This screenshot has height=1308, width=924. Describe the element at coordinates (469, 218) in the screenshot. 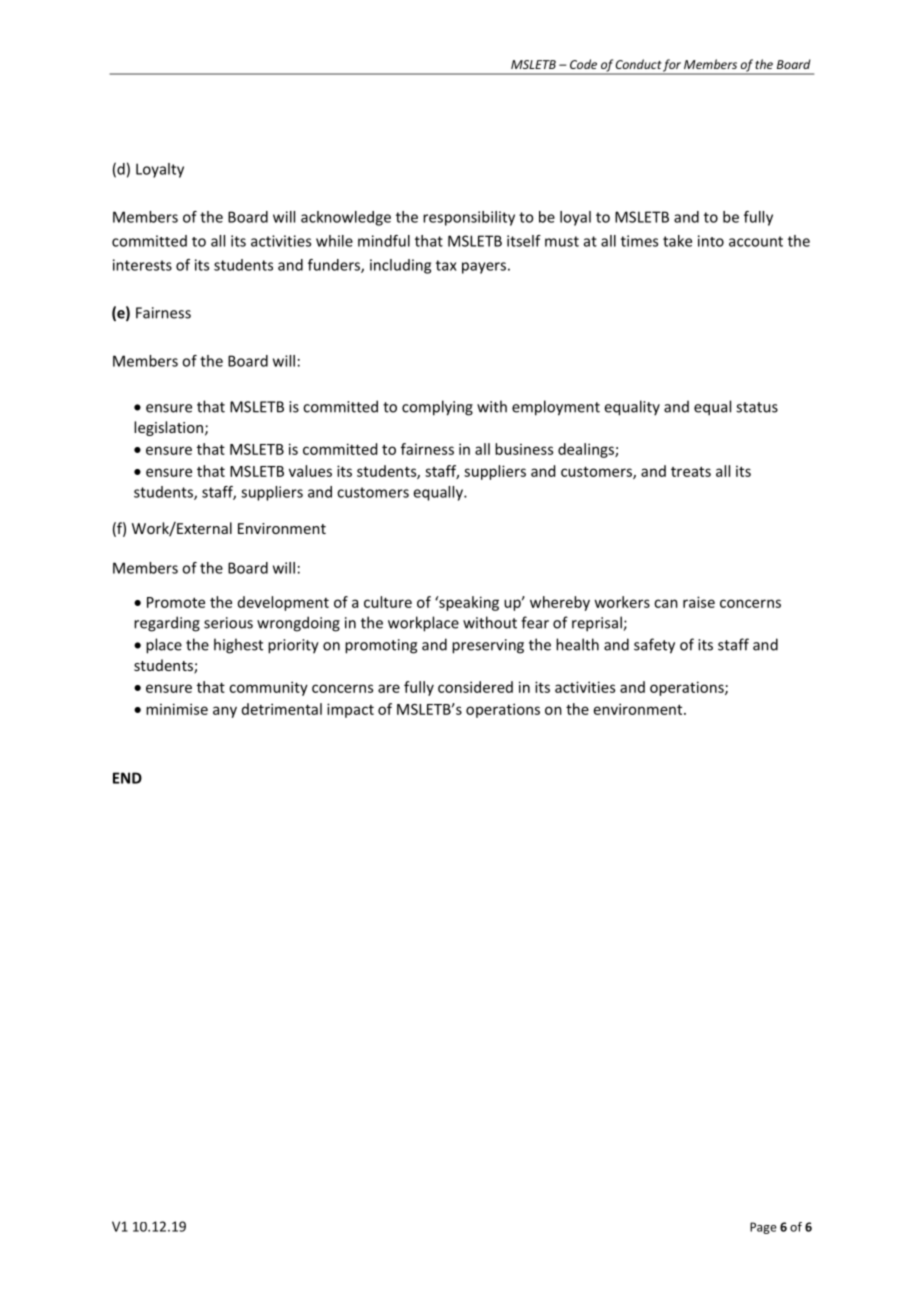

I see `responsibility` at that location.
